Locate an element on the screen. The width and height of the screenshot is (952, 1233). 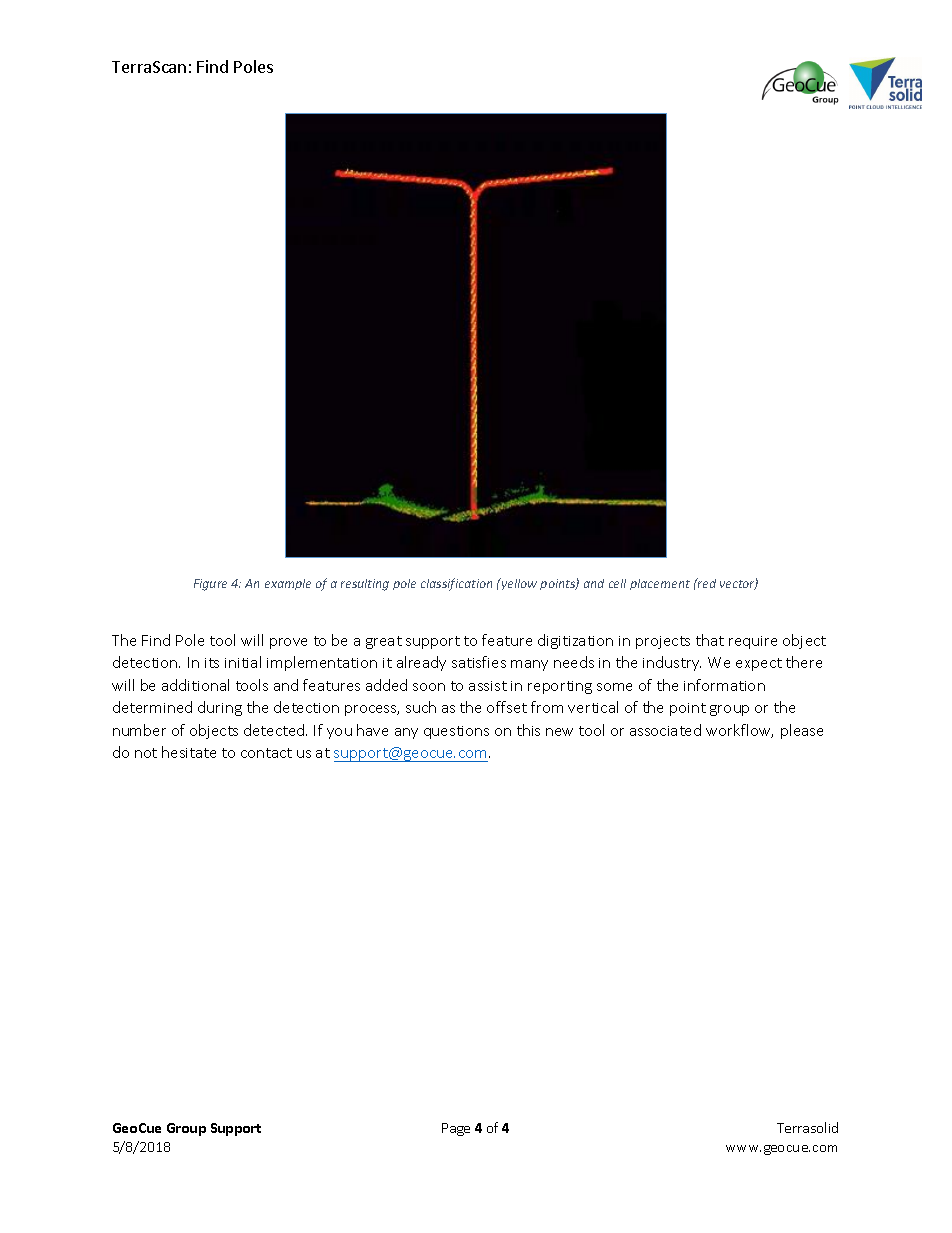
not is located at coordinates (146, 753).
